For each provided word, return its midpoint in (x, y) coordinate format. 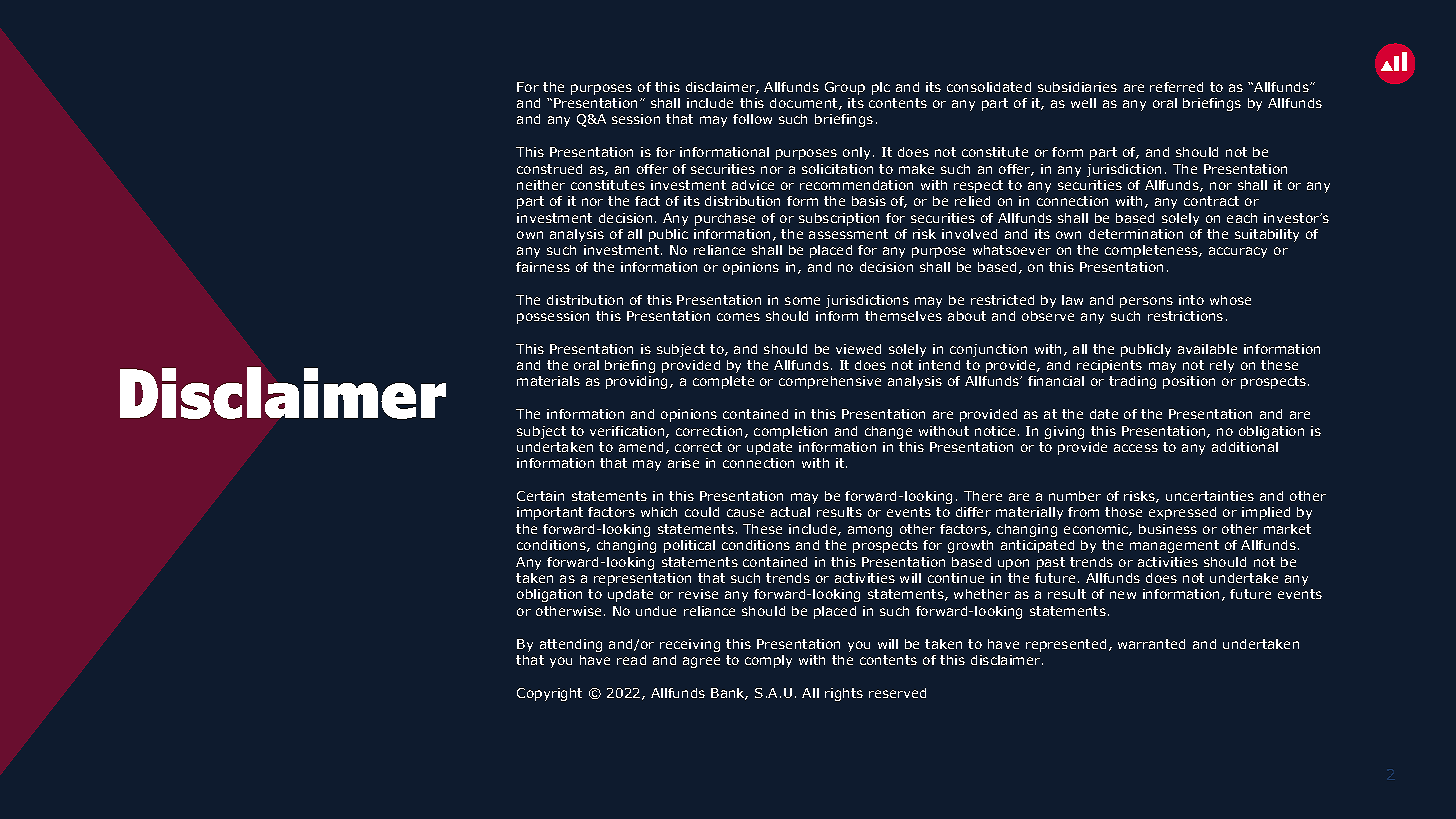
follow (752, 119)
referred (1176, 87)
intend (939, 365)
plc (881, 88)
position (1189, 382)
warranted (1151, 644)
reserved (897, 693)
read (631, 660)
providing (638, 382)
